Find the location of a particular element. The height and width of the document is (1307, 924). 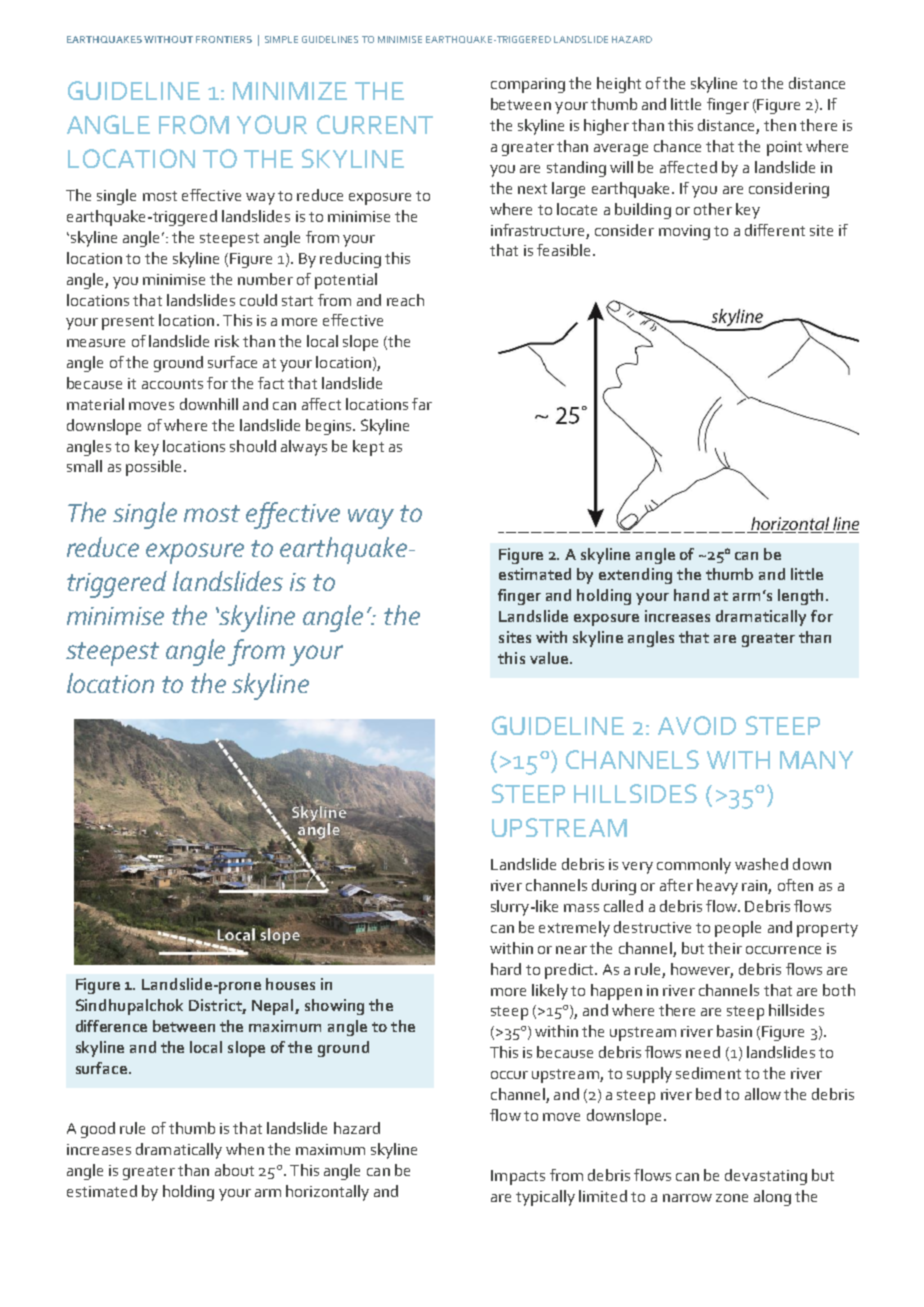

possible is located at coordinates (153, 468).
